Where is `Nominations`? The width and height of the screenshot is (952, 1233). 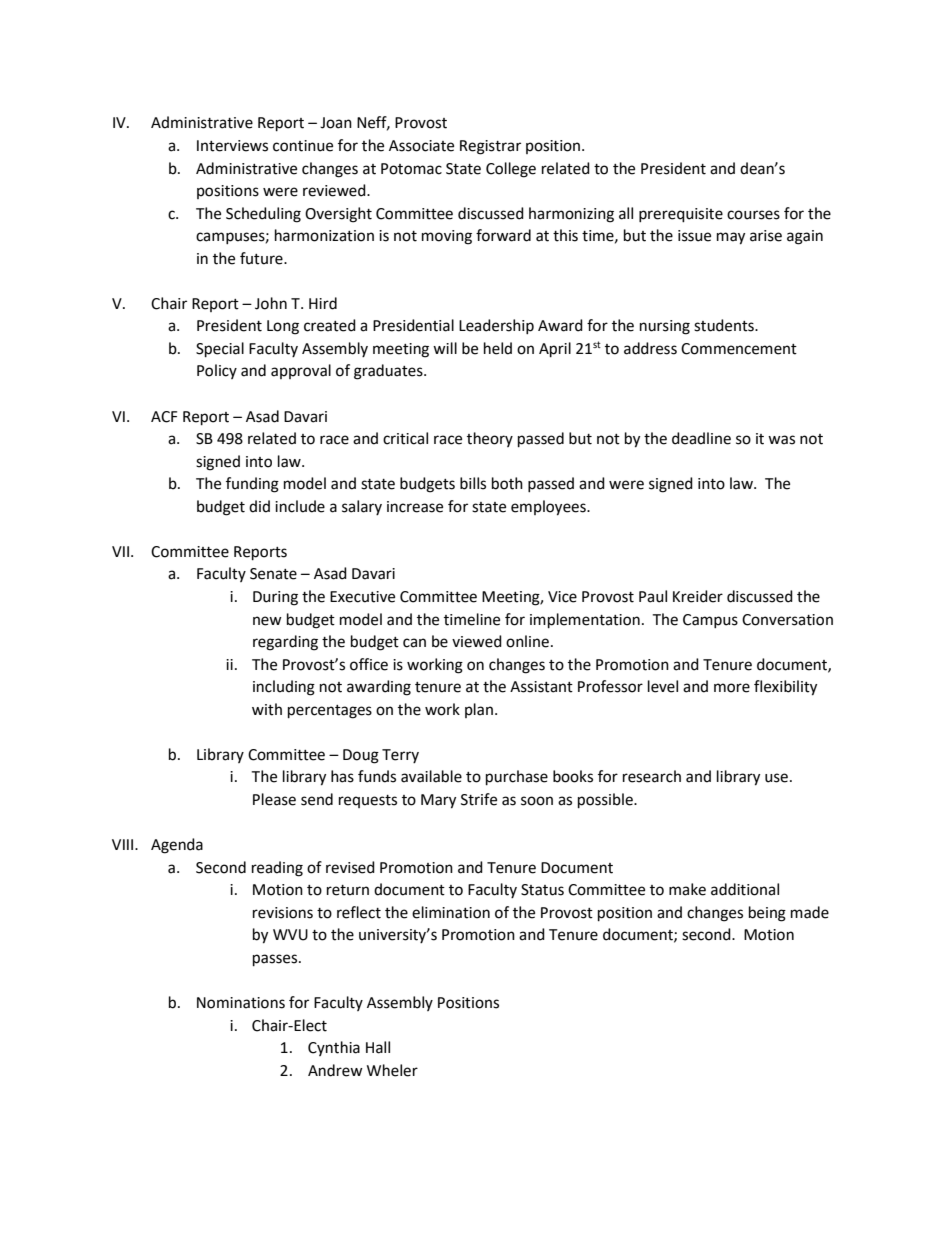 Nominations is located at coordinates (241, 1003).
